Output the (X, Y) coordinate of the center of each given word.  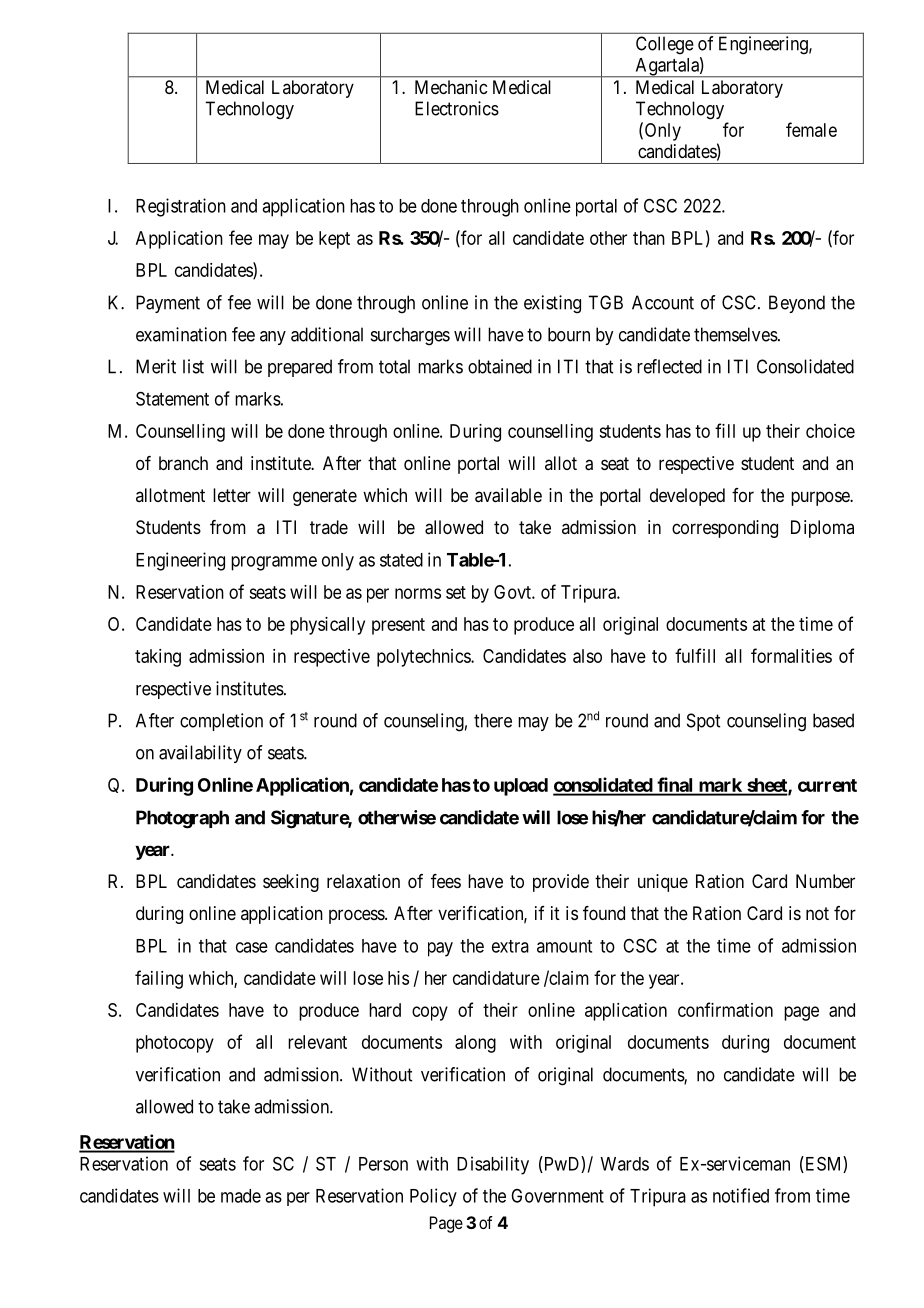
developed (687, 497)
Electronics (457, 108)
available (508, 495)
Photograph (182, 819)
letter (232, 495)
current (827, 785)
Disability (493, 1165)
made (241, 1196)
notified (741, 1195)
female (811, 129)
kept (334, 240)
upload (521, 787)
